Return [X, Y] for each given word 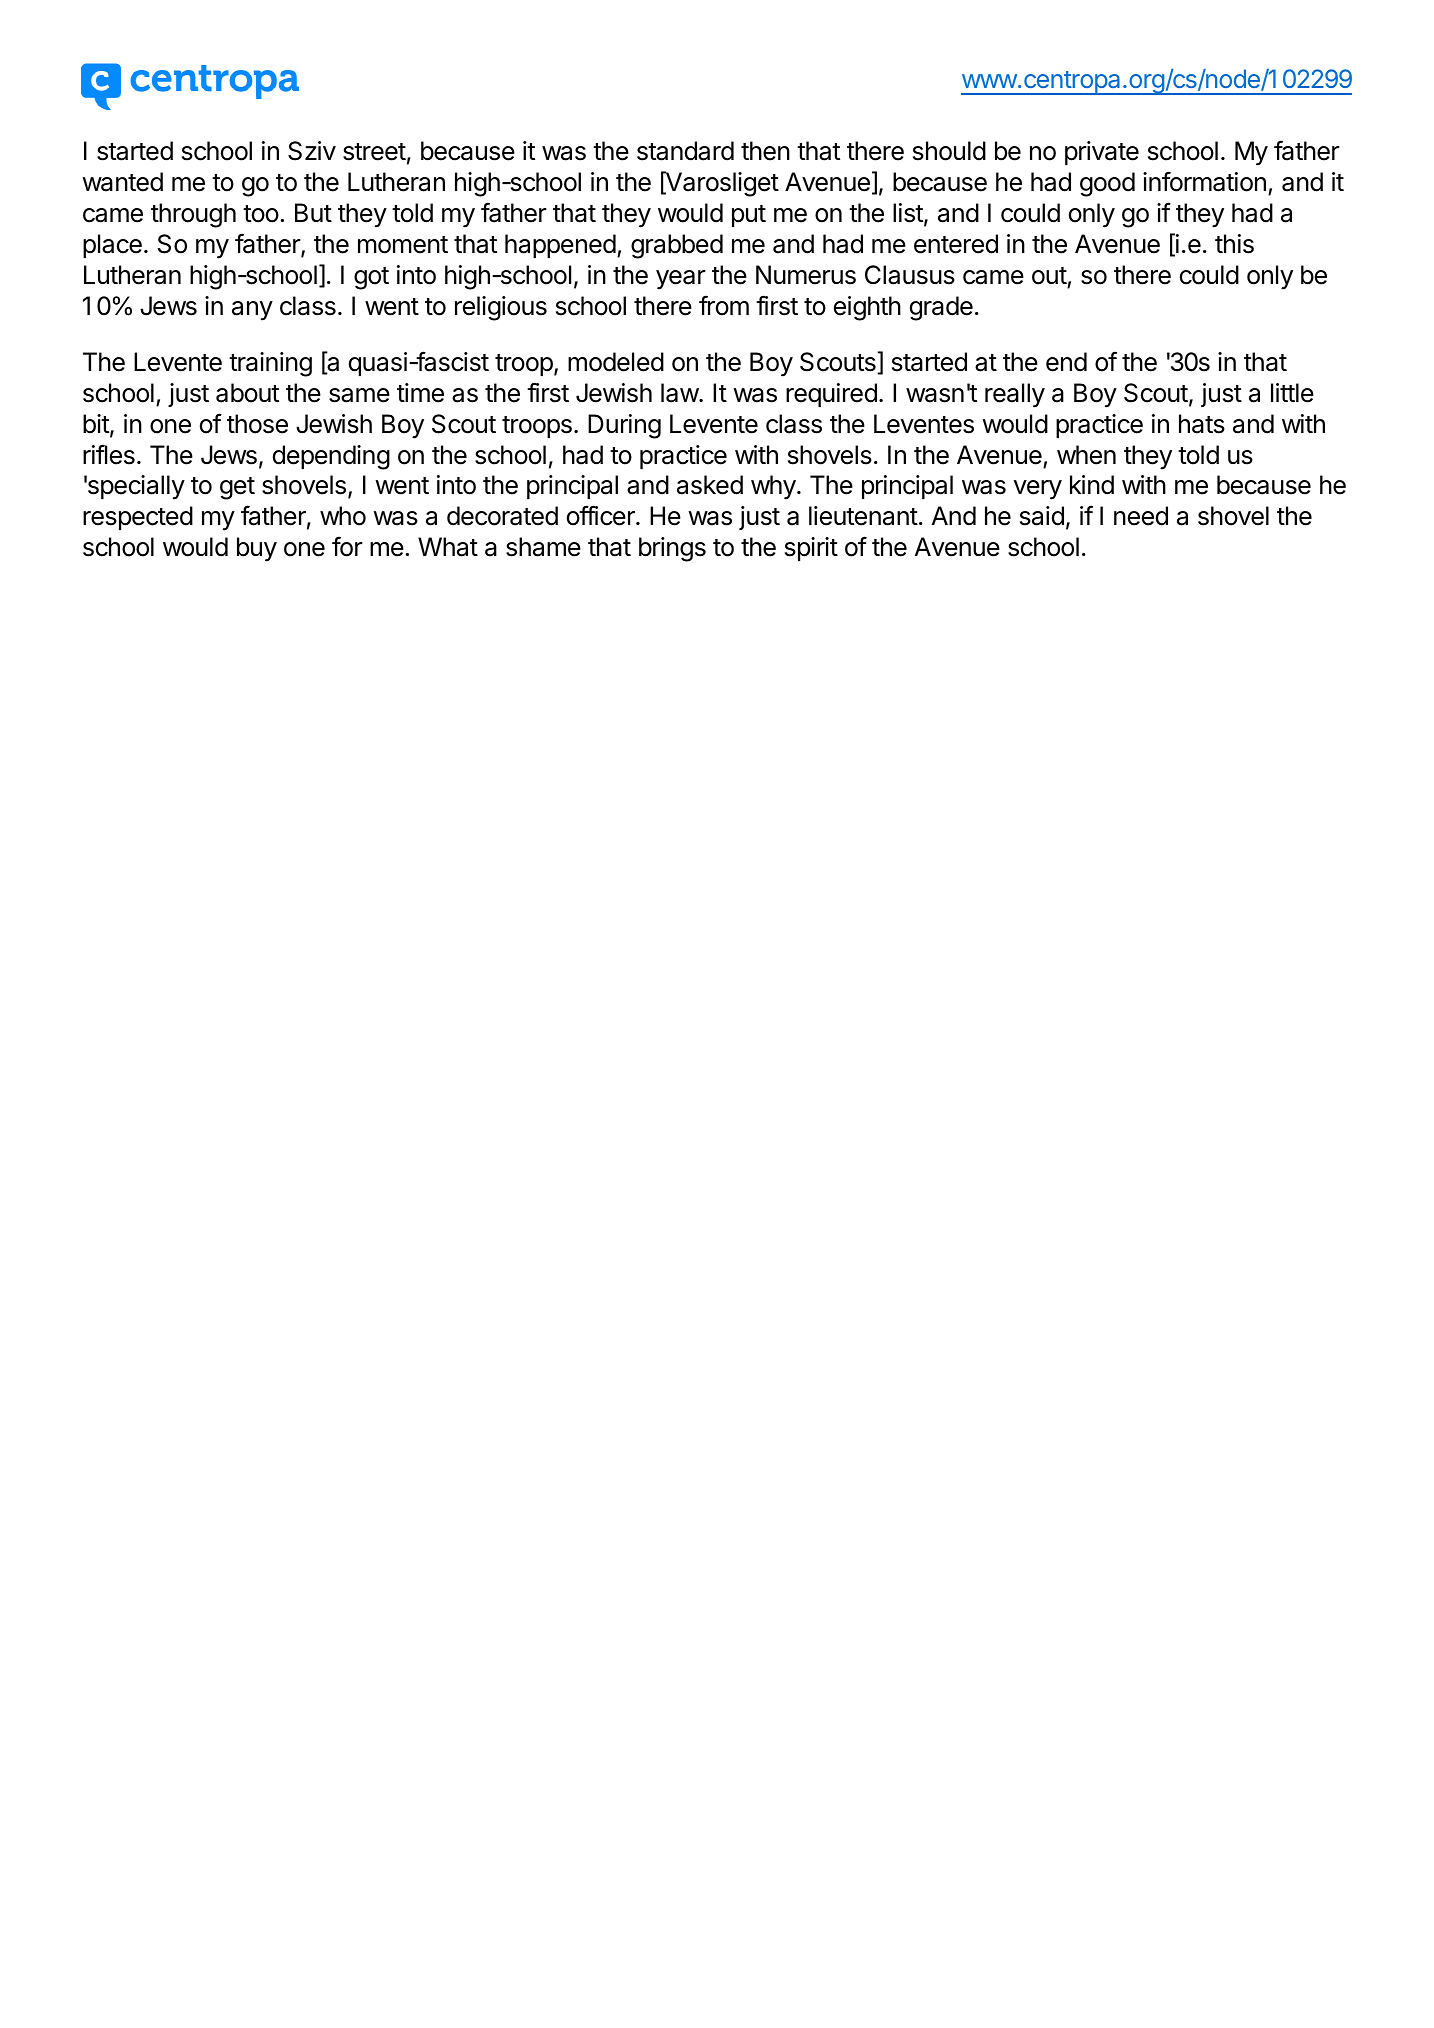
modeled [616, 362]
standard [685, 151]
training [270, 364]
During [624, 426]
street [374, 152]
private [1102, 153]
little [1292, 393]
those [257, 424]
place [112, 246]
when [1086, 455]
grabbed [677, 246]
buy [257, 549]
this [1234, 244]
